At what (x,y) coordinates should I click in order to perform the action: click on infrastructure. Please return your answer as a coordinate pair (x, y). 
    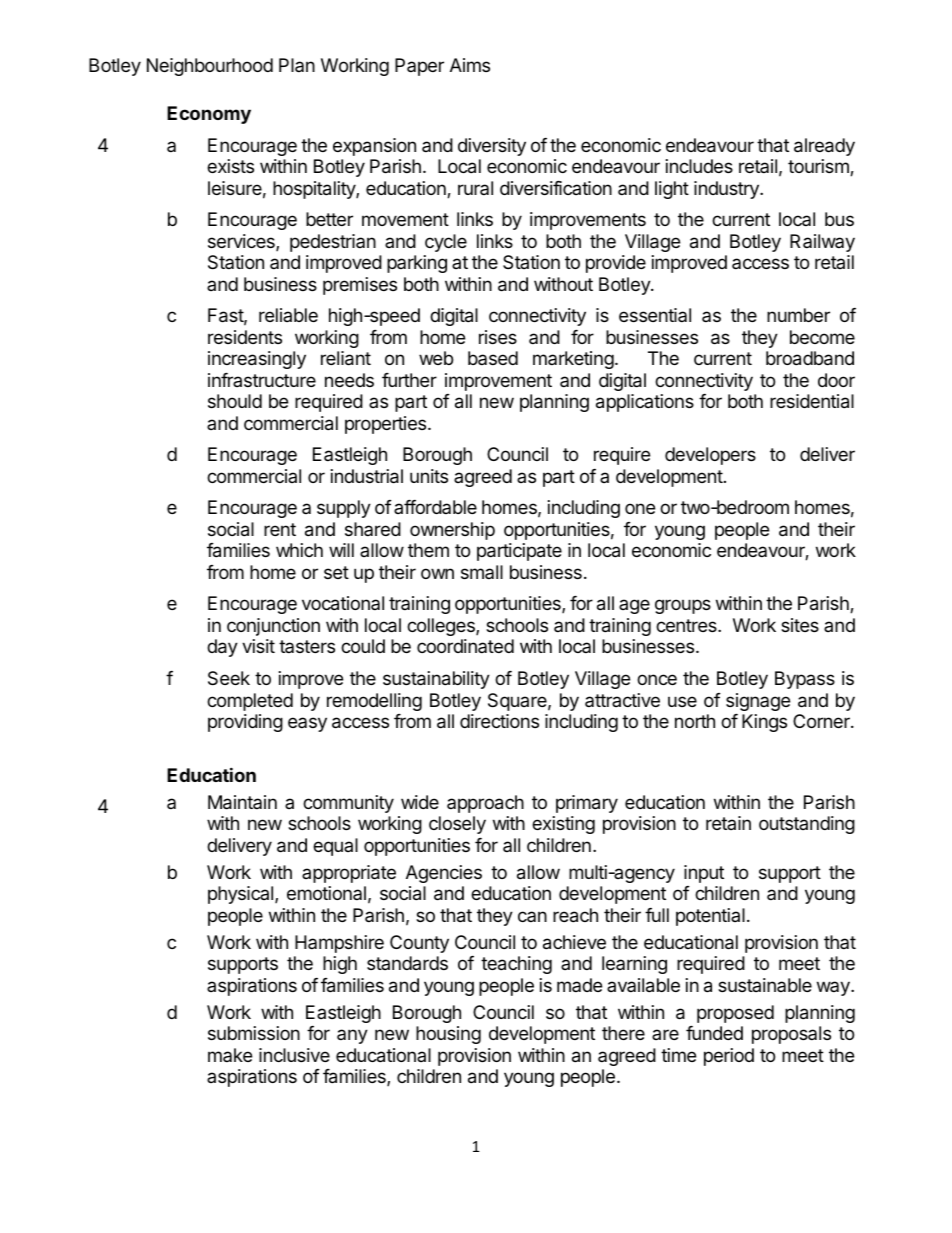
    Looking at the image, I should click on (262, 380).
